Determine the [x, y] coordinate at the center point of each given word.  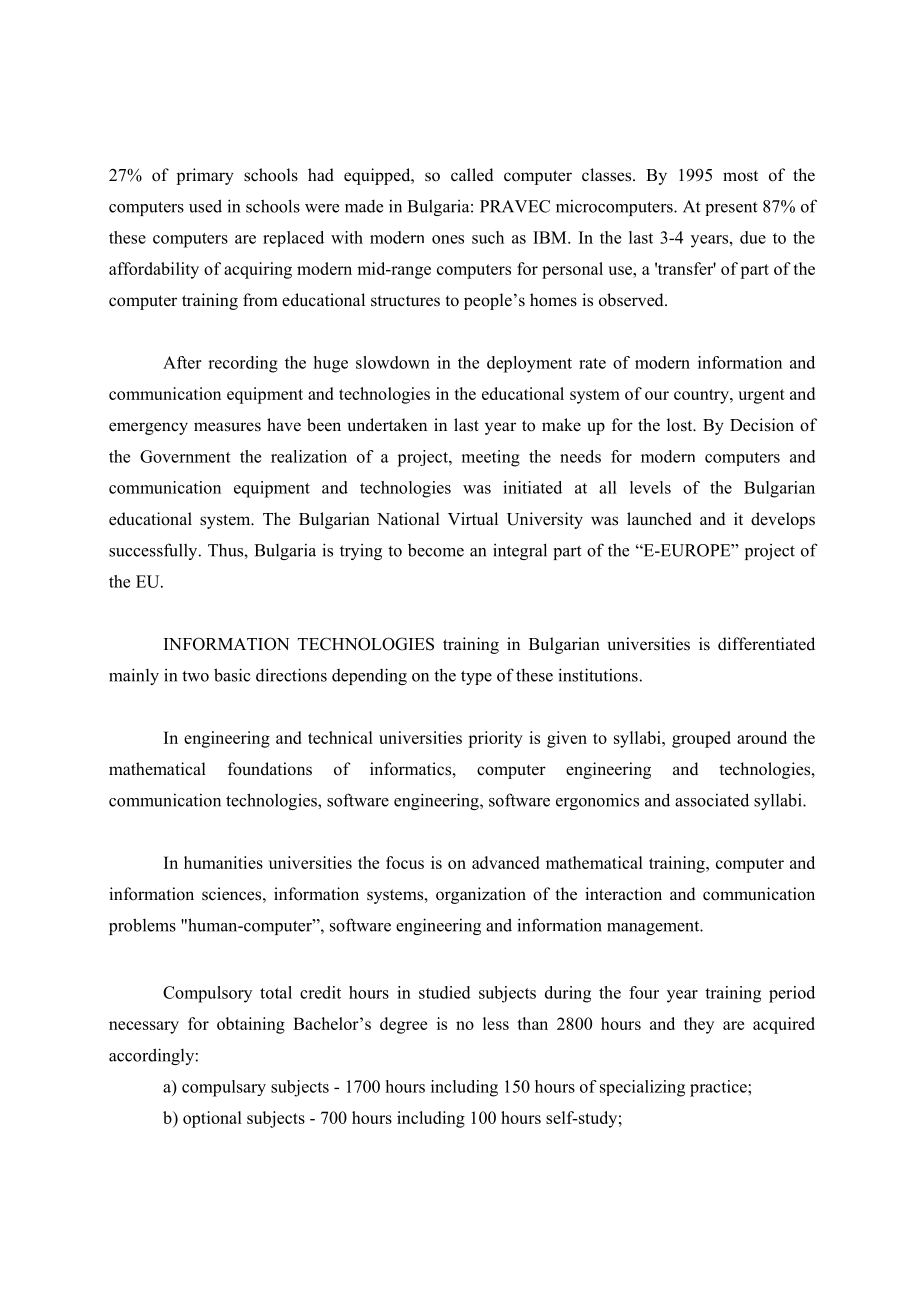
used [205, 206]
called [472, 175]
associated [712, 800]
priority [495, 739]
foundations [270, 769]
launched [659, 519]
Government [185, 456]
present [731, 208]
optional [212, 1119]
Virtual [473, 518]
